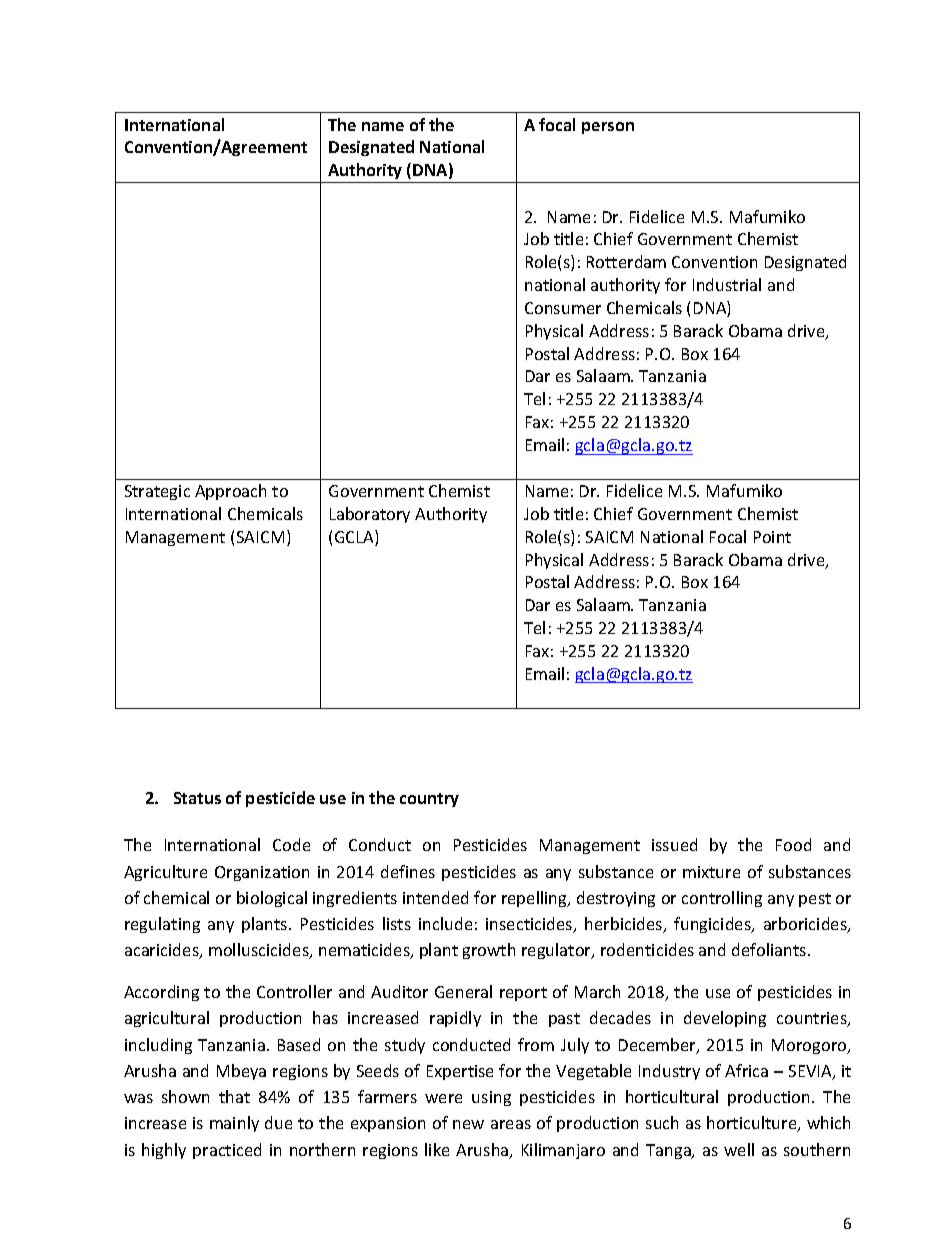 The height and width of the screenshot is (1233, 952). Describe the element at coordinates (468, 1124) in the screenshot. I see `new` at that location.
